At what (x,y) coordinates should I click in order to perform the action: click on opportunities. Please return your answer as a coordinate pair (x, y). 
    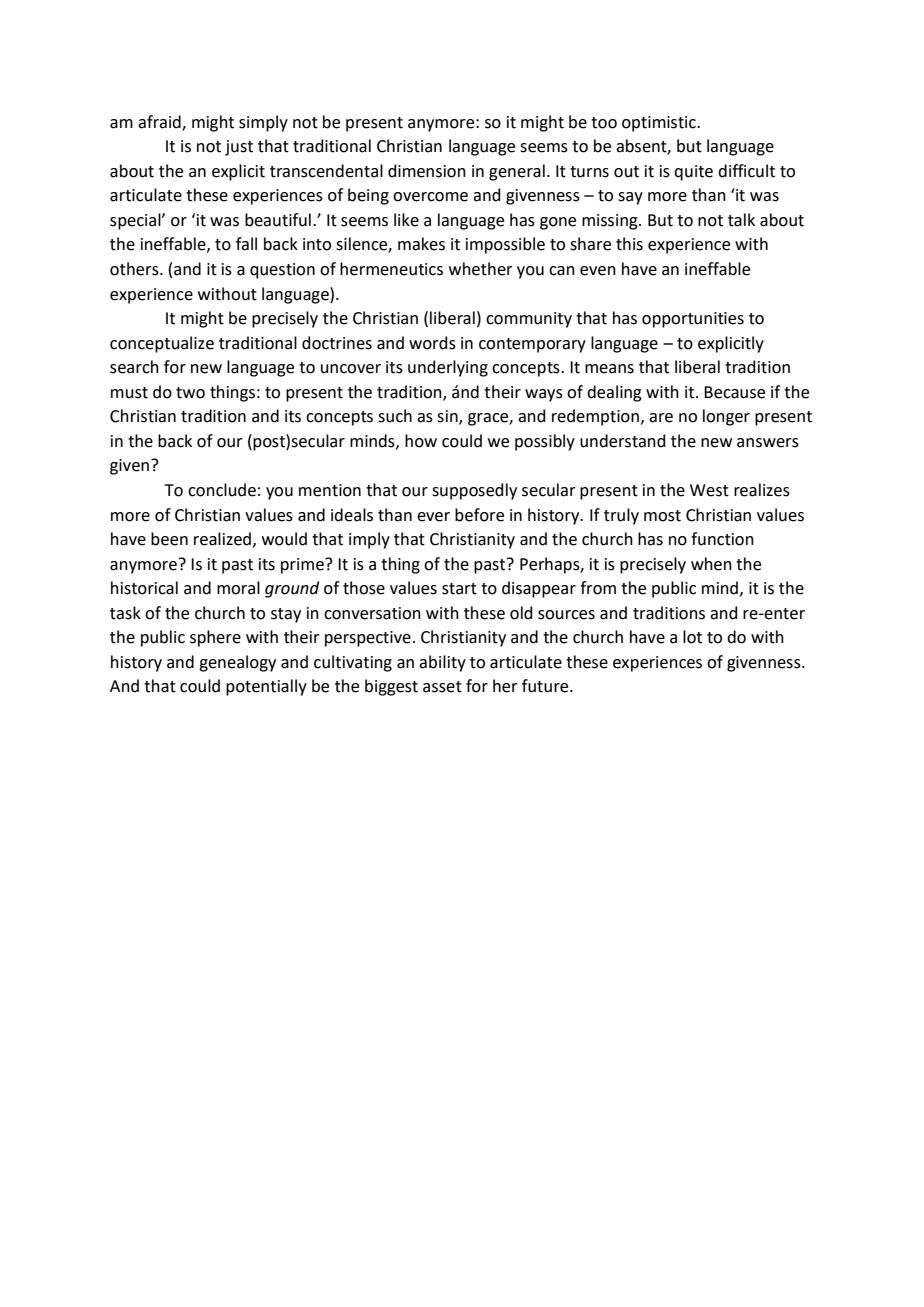
    Looking at the image, I should click on (693, 320).
